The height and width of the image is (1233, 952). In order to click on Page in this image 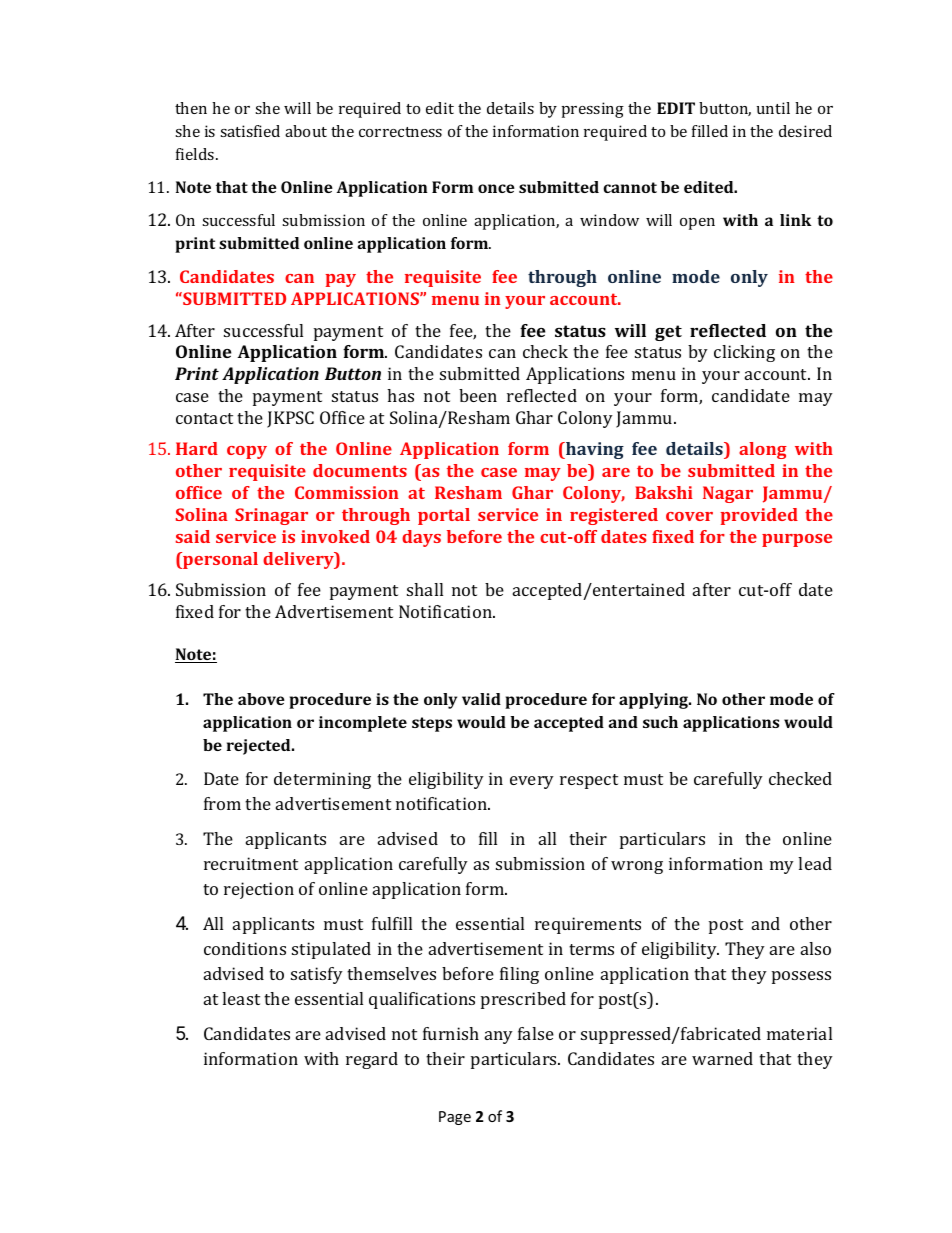, I will do `click(455, 1118)`.
